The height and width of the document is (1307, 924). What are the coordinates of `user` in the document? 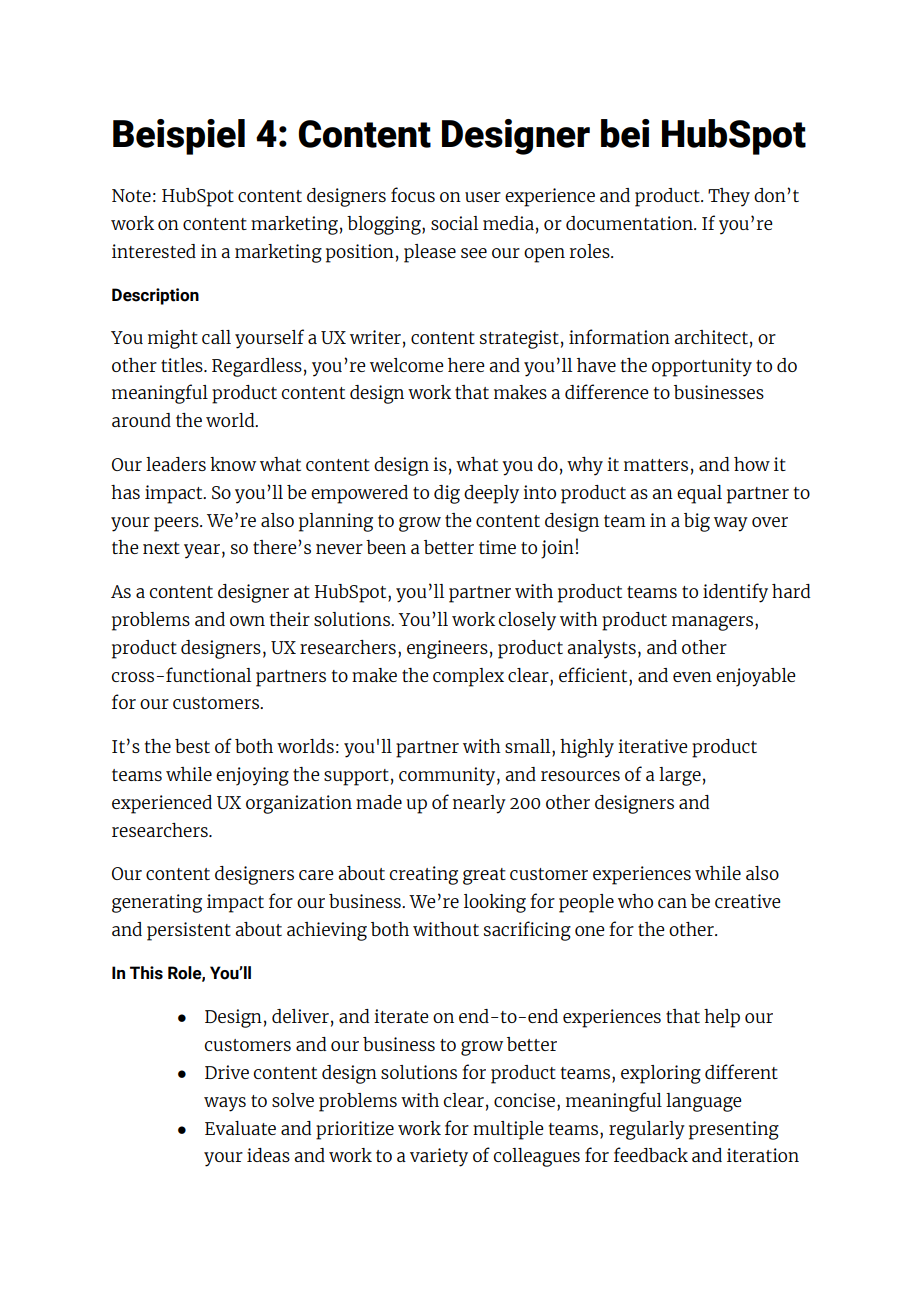 It's located at (483, 197).
